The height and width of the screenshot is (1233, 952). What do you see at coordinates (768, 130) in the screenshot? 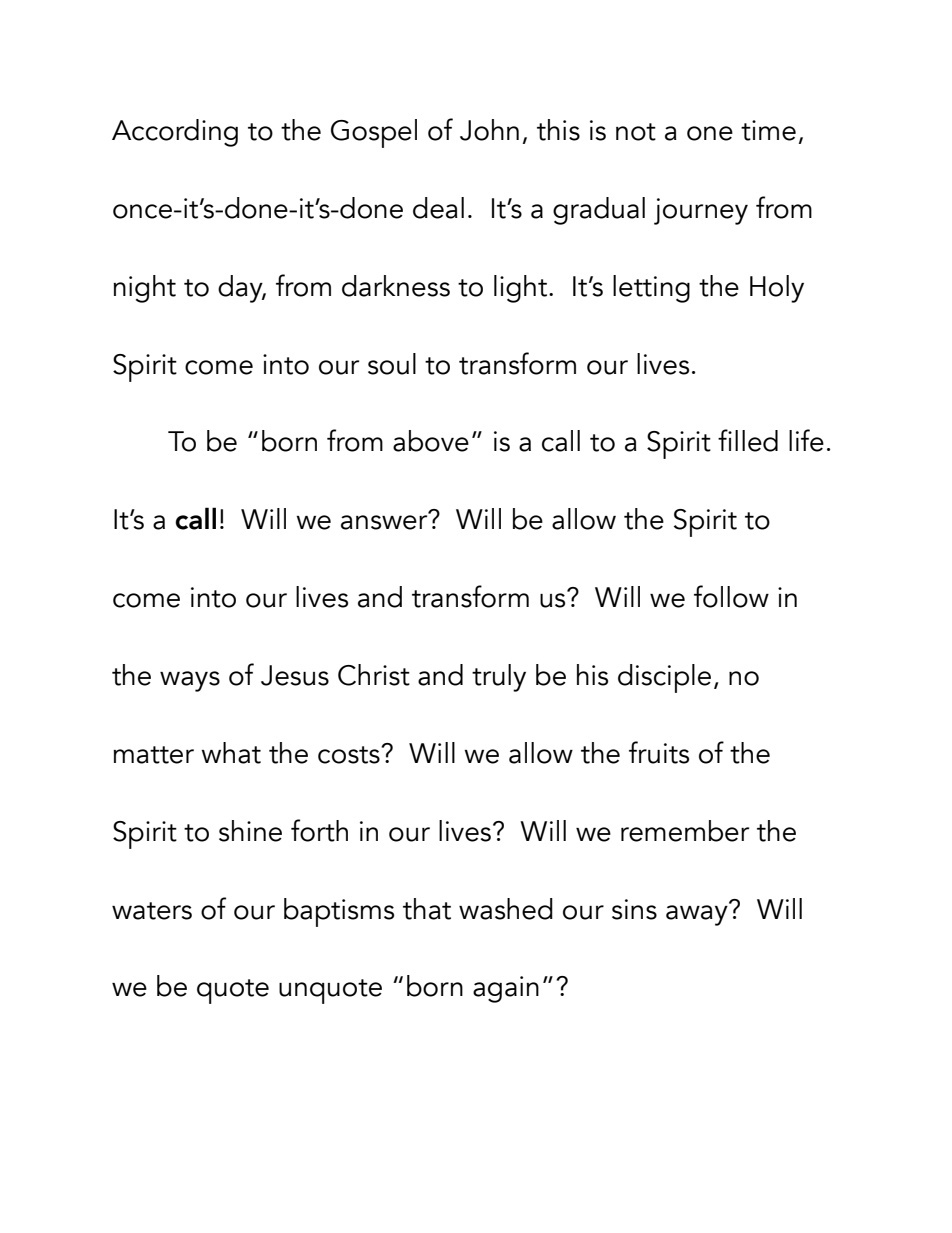
I see `time` at bounding box center [768, 130].
